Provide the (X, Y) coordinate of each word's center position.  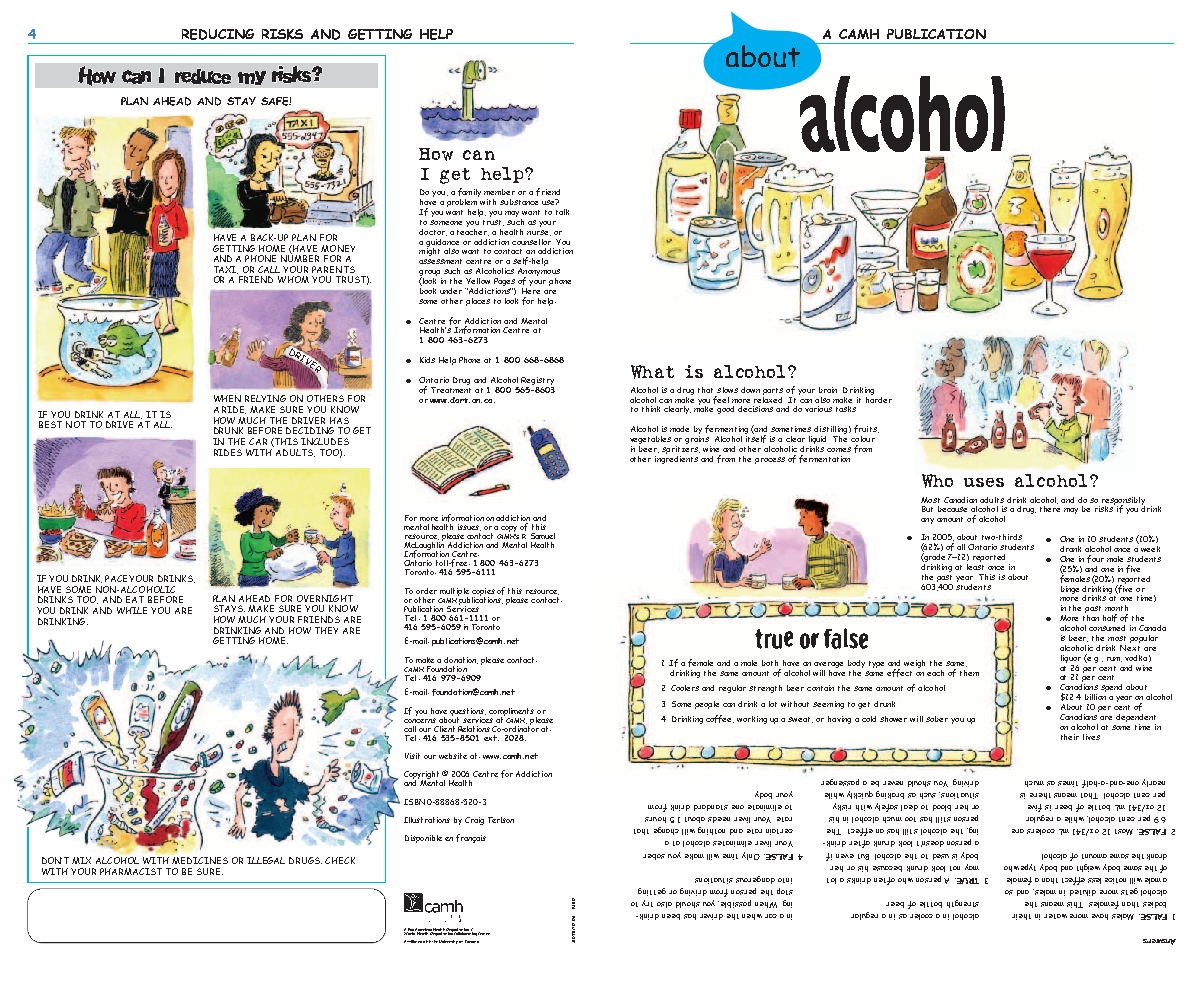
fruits (866, 429)
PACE (116, 578)
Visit (412, 756)
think (651, 409)
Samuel (543, 536)
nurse (539, 233)
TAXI (226, 270)
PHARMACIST (131, 871)
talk (562, 212)
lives (1091, 737)
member (499, 192)
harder (879, 398)
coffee (720, 719)
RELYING (265, 398)
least (975, 565)
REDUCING (218, 34)
